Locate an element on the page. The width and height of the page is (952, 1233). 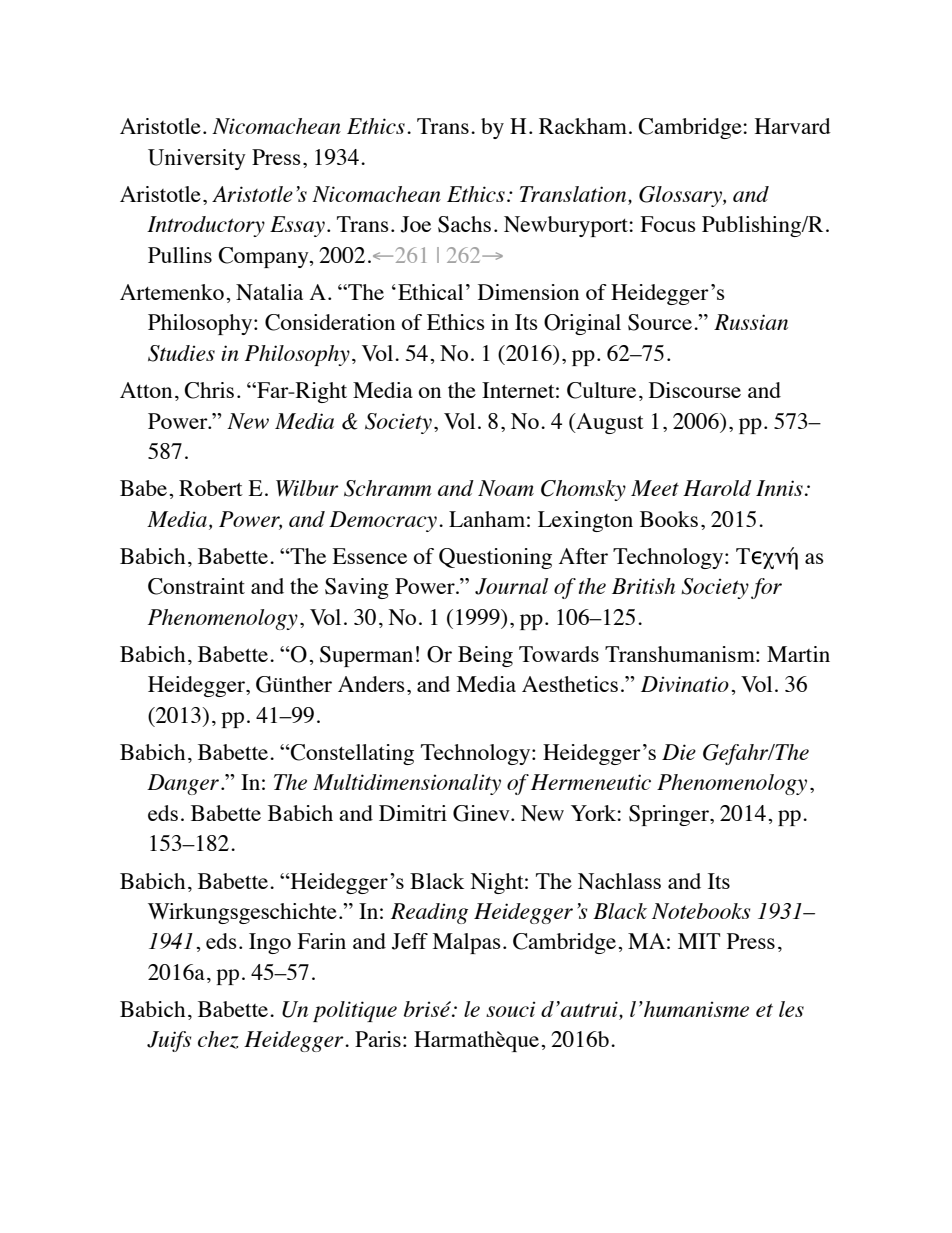
Danger is located at coordinates (184, 784).
